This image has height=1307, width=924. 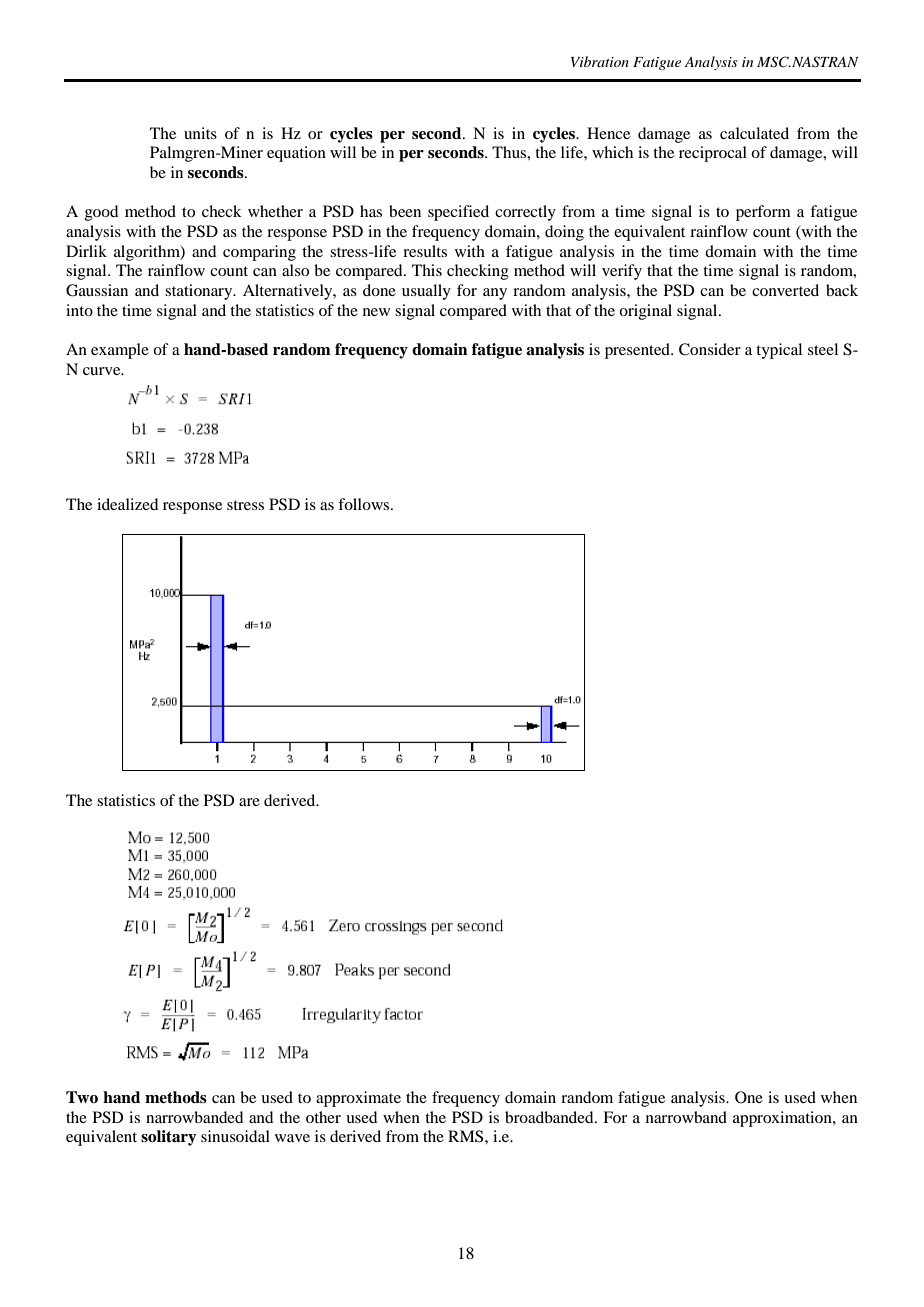 What do you see at coordinates (365, 504) in the image?
I see `follows` at bounding box center [365, 504].
